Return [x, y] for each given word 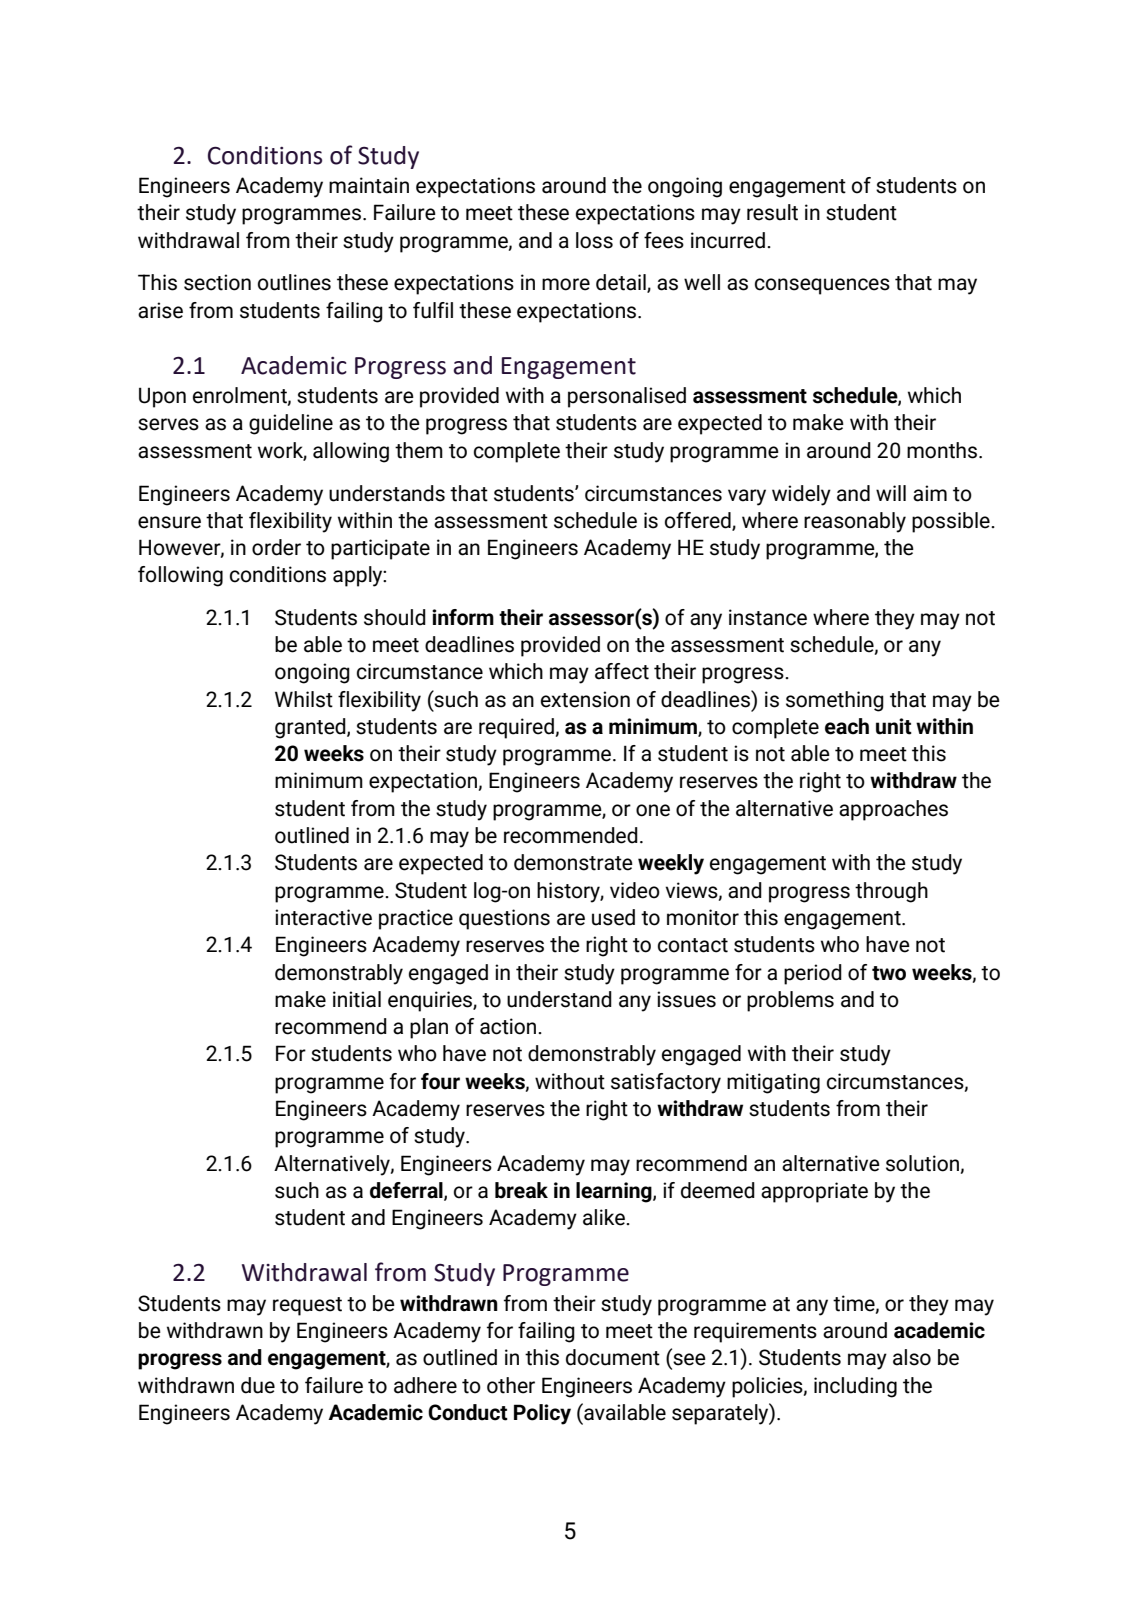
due [258, 1385]
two [889, 973]
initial [357, 999]
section [217, 282]
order [276, 547]
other [511, 1385]
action [509, 1026]
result [772, 212]
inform [463, 617]
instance [768, 617]
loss [594, 240]
